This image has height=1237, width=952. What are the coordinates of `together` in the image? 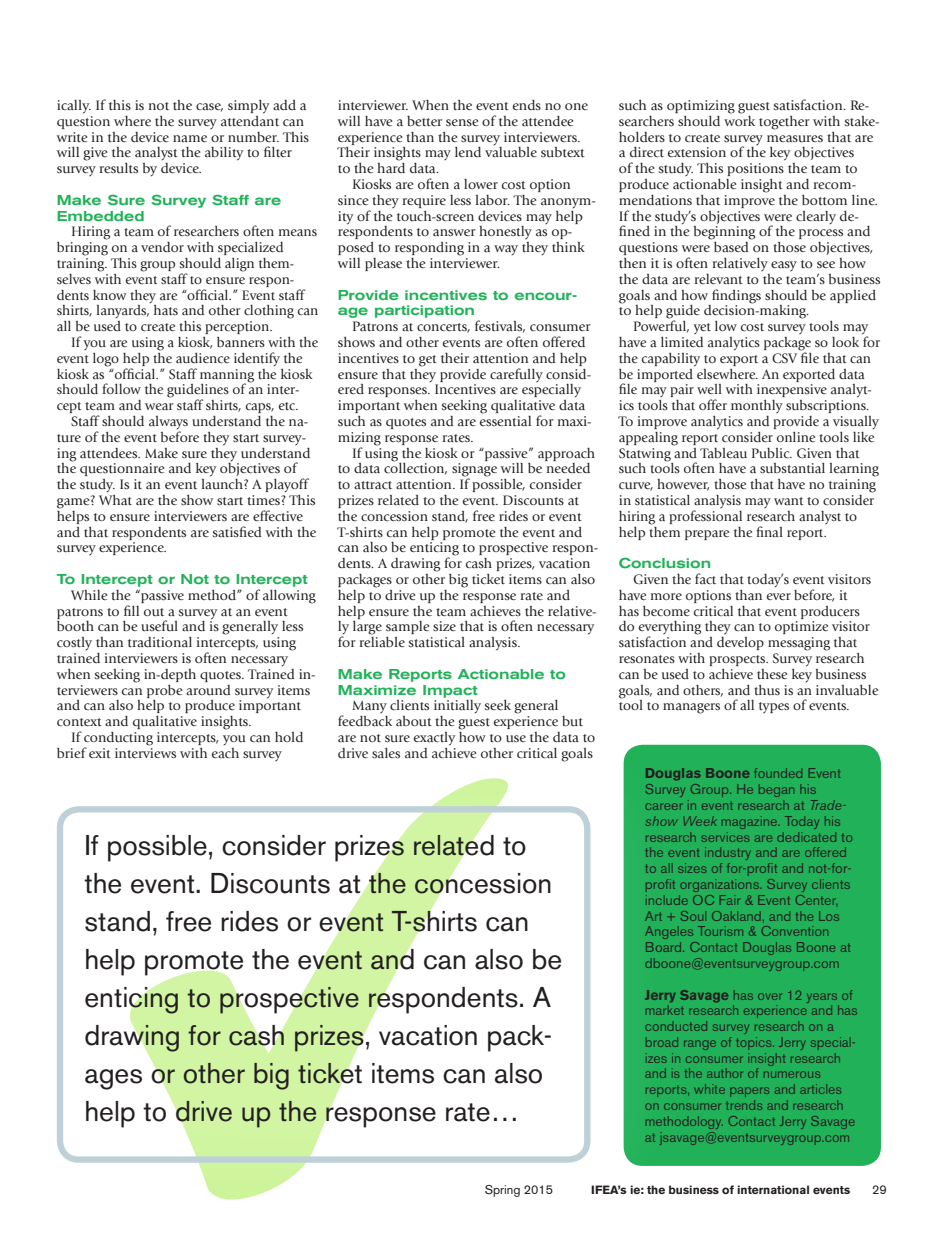 It's located at (784, 123).
